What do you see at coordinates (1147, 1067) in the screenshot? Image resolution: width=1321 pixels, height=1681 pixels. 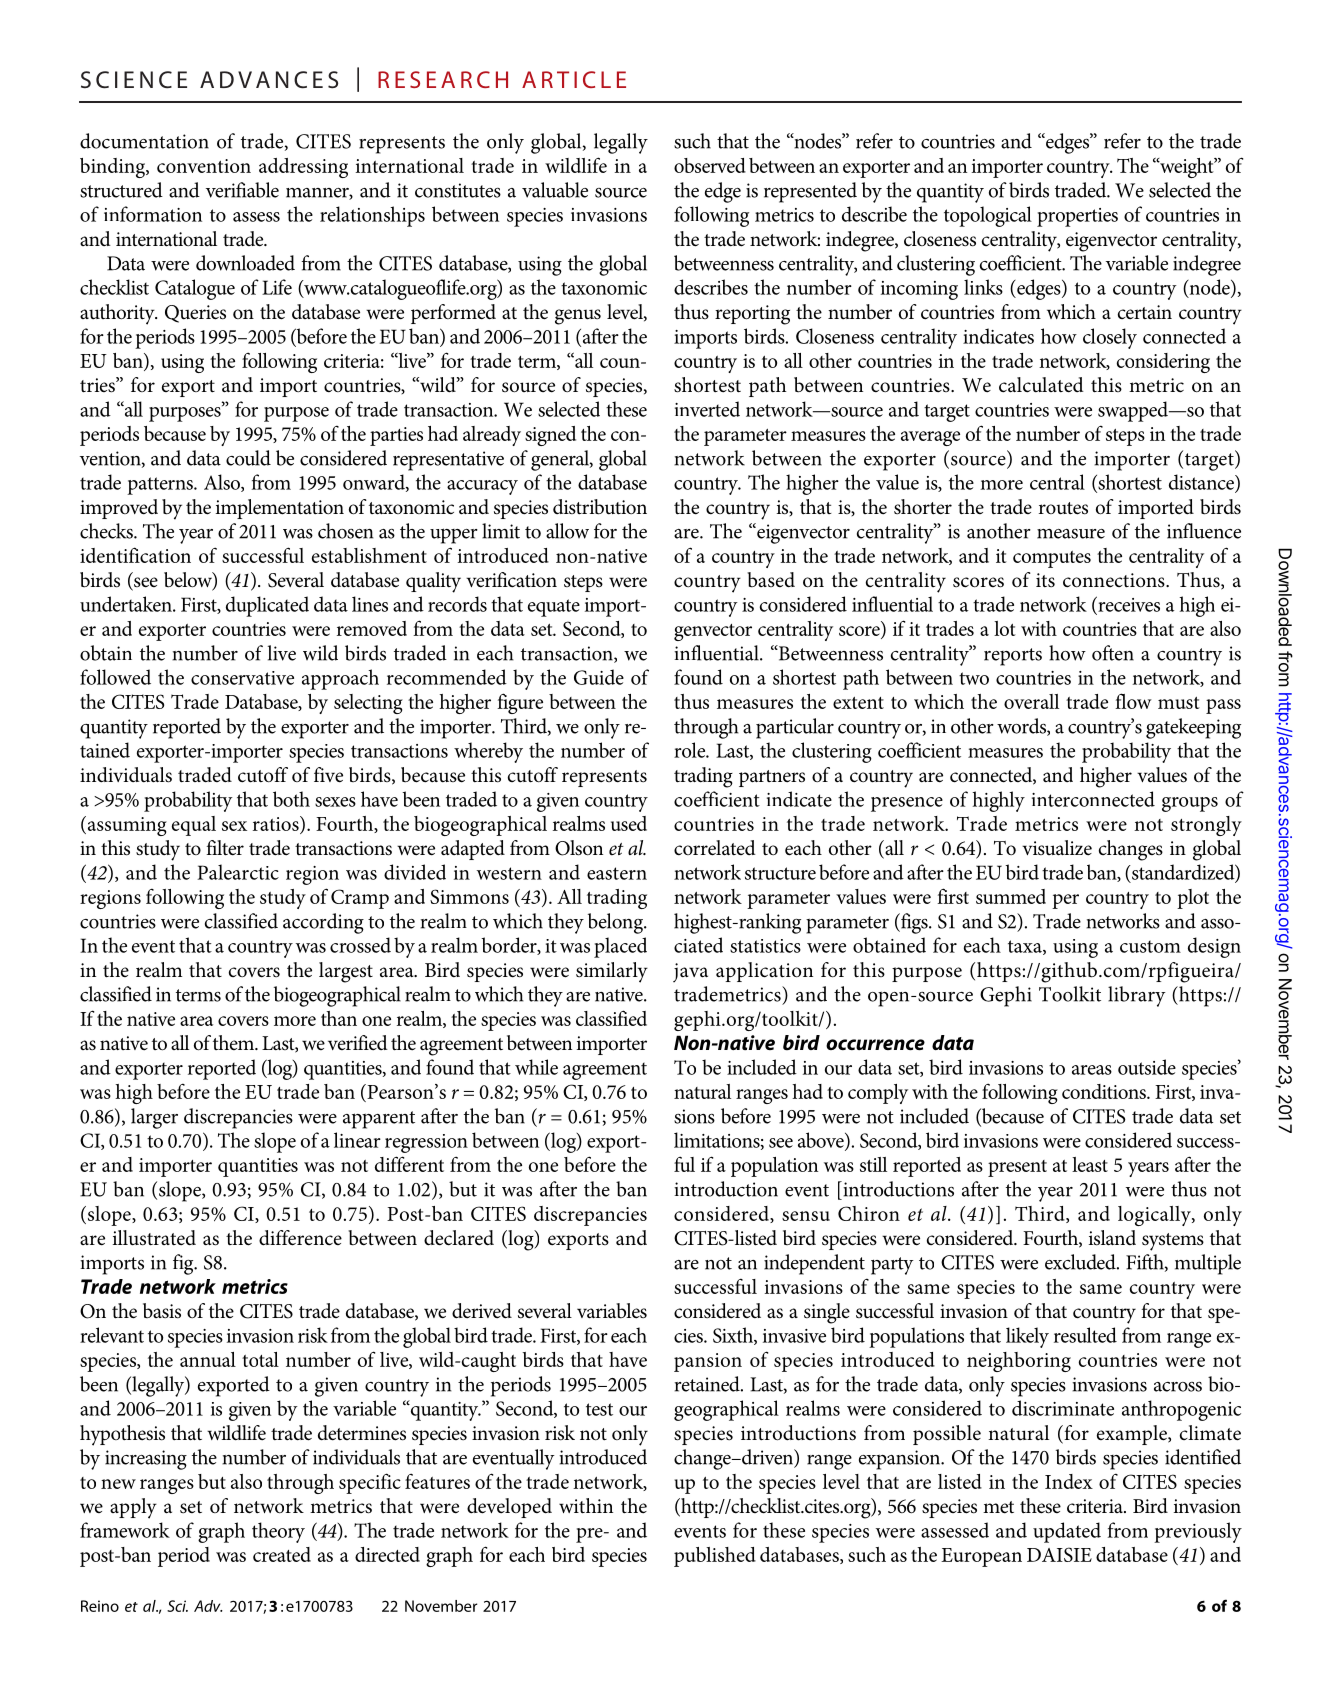 I see `outside` at bounding box center [1147, 1067].
